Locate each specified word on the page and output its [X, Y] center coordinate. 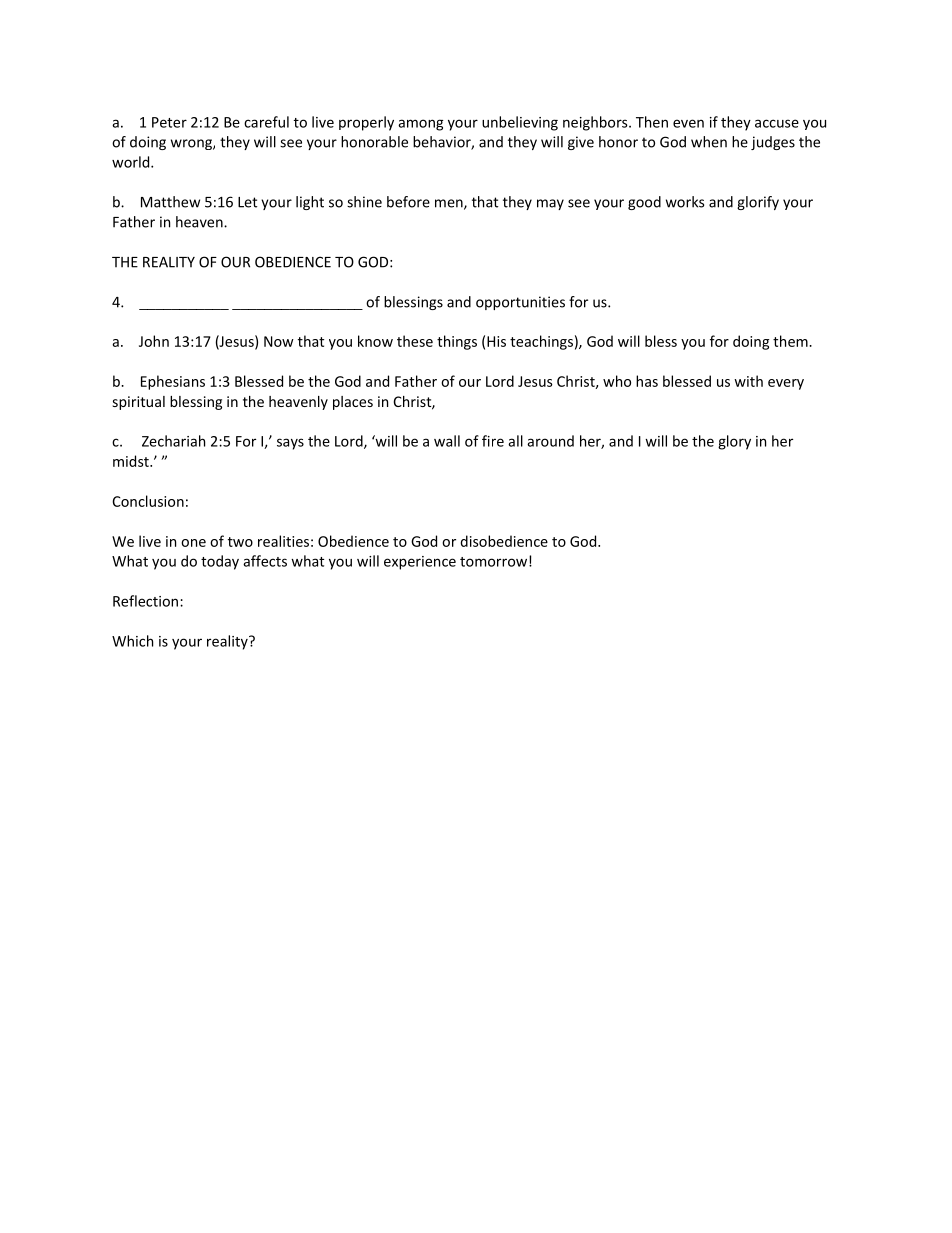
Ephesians [173, 382]
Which [132, 641]
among [420, 125]
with [748, 381]
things [457, 342]
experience [420, 563]
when [709, 142]
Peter [169, 122]
